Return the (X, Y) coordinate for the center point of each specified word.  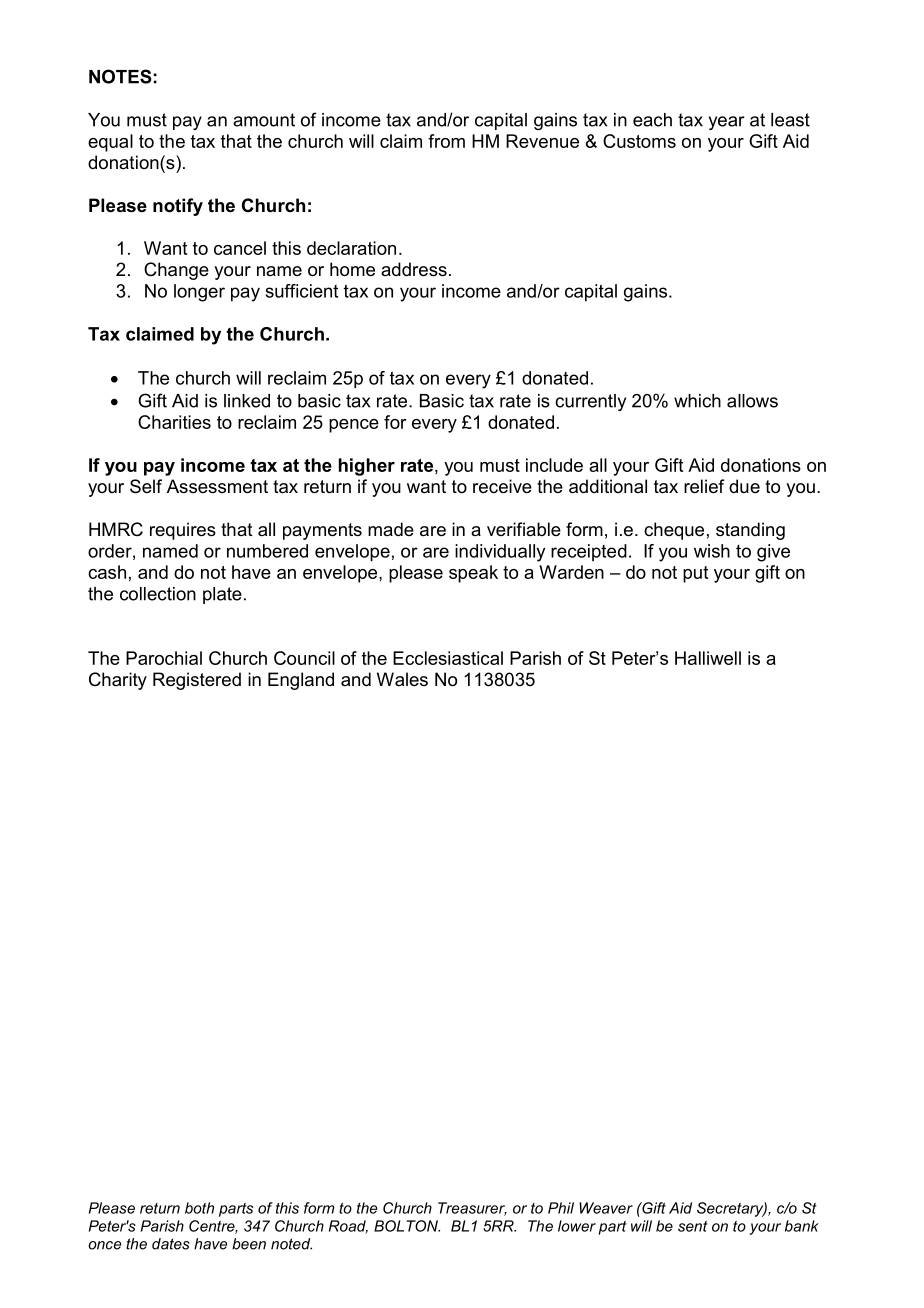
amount (264, 120)
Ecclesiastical (448, 658)
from (446, 141)
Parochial (164, 658)
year (727, 123)
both (199, 1208)
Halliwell (708, 658)
